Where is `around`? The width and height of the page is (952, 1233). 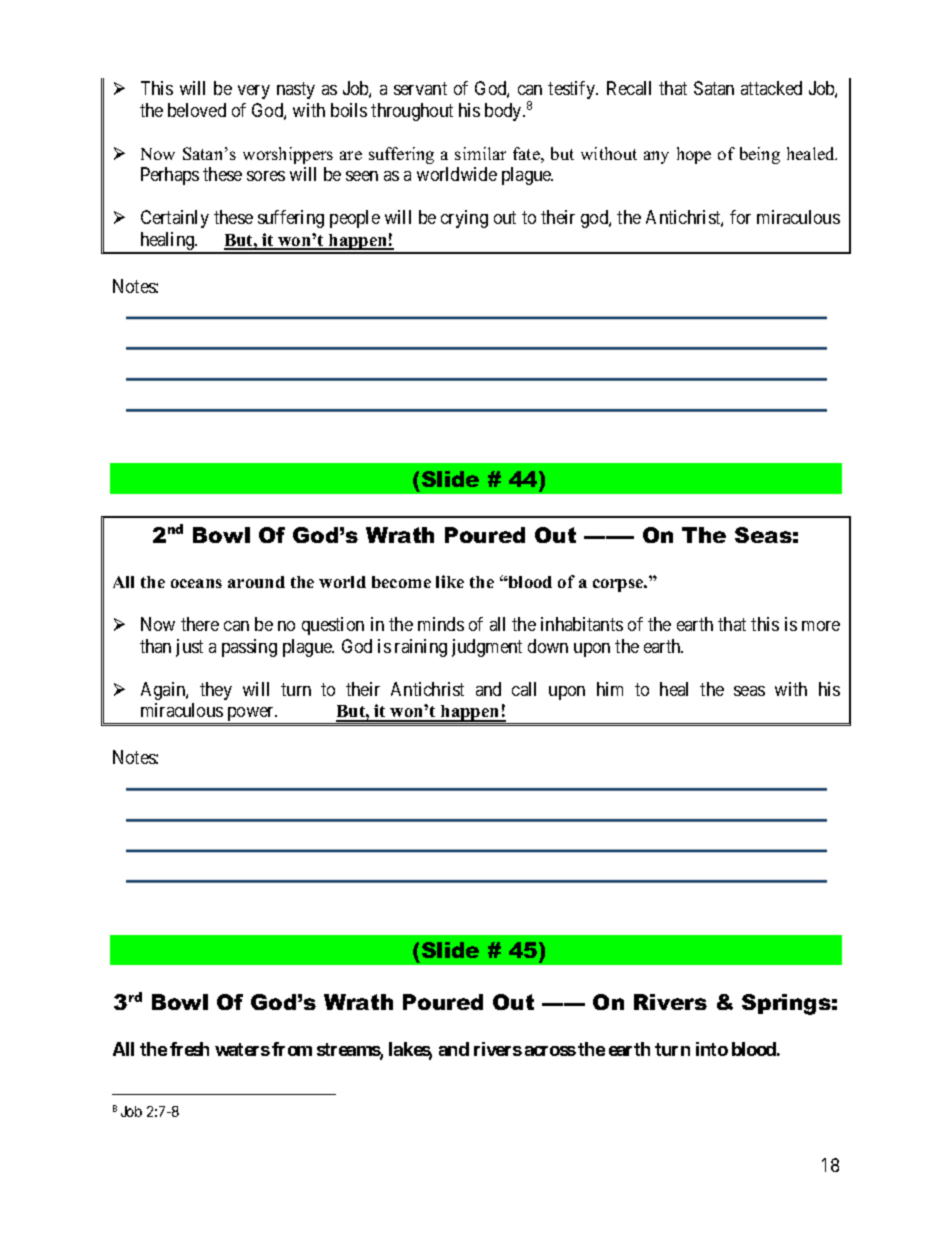
around is located at coordinates (256, 582).
